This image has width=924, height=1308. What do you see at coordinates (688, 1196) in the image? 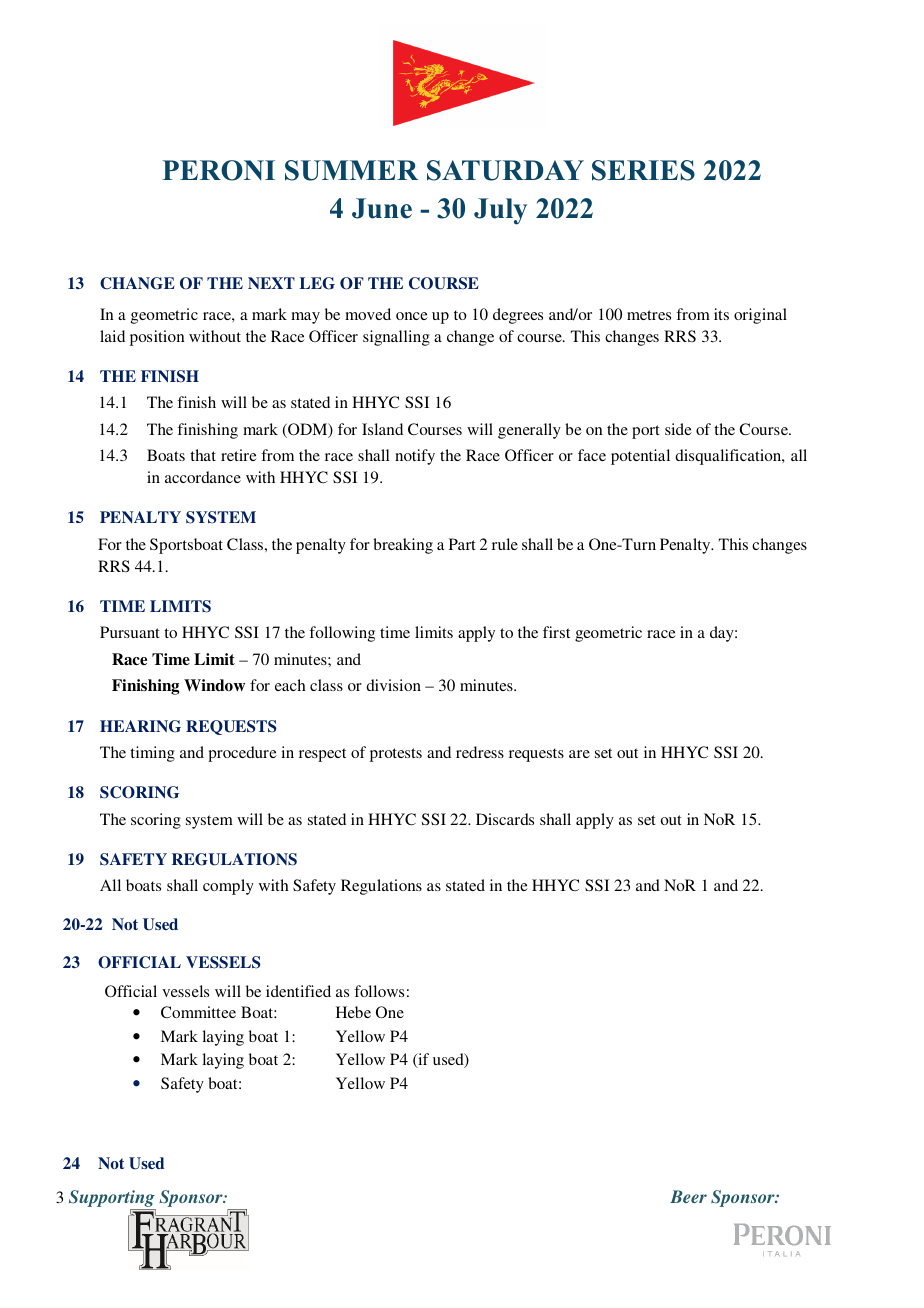
I see `Beer` at bounding box center [688, 1196].
